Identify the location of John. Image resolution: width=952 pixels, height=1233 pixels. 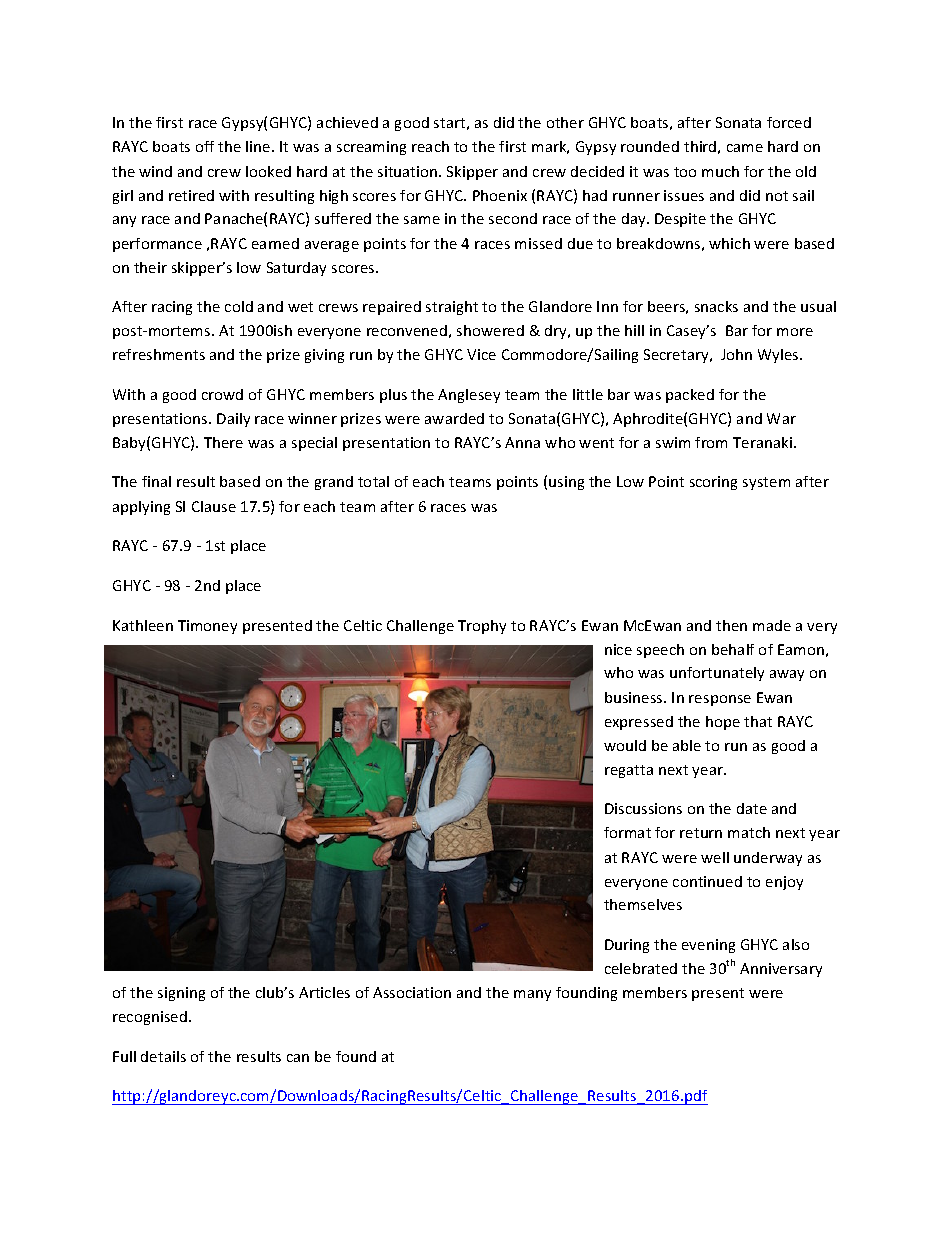
(736, 354).
